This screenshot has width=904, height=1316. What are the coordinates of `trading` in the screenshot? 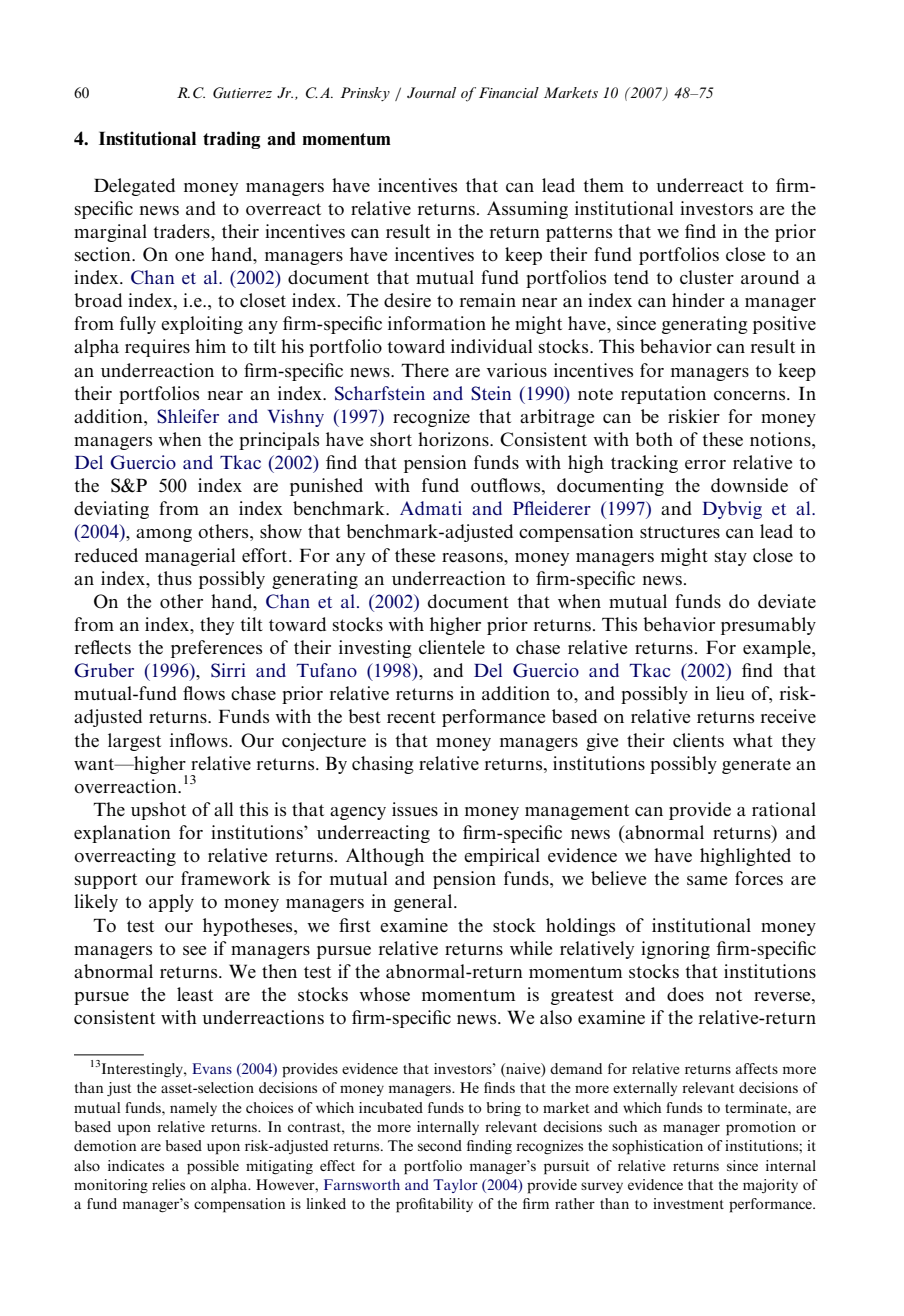 It's located at (231, 140).
